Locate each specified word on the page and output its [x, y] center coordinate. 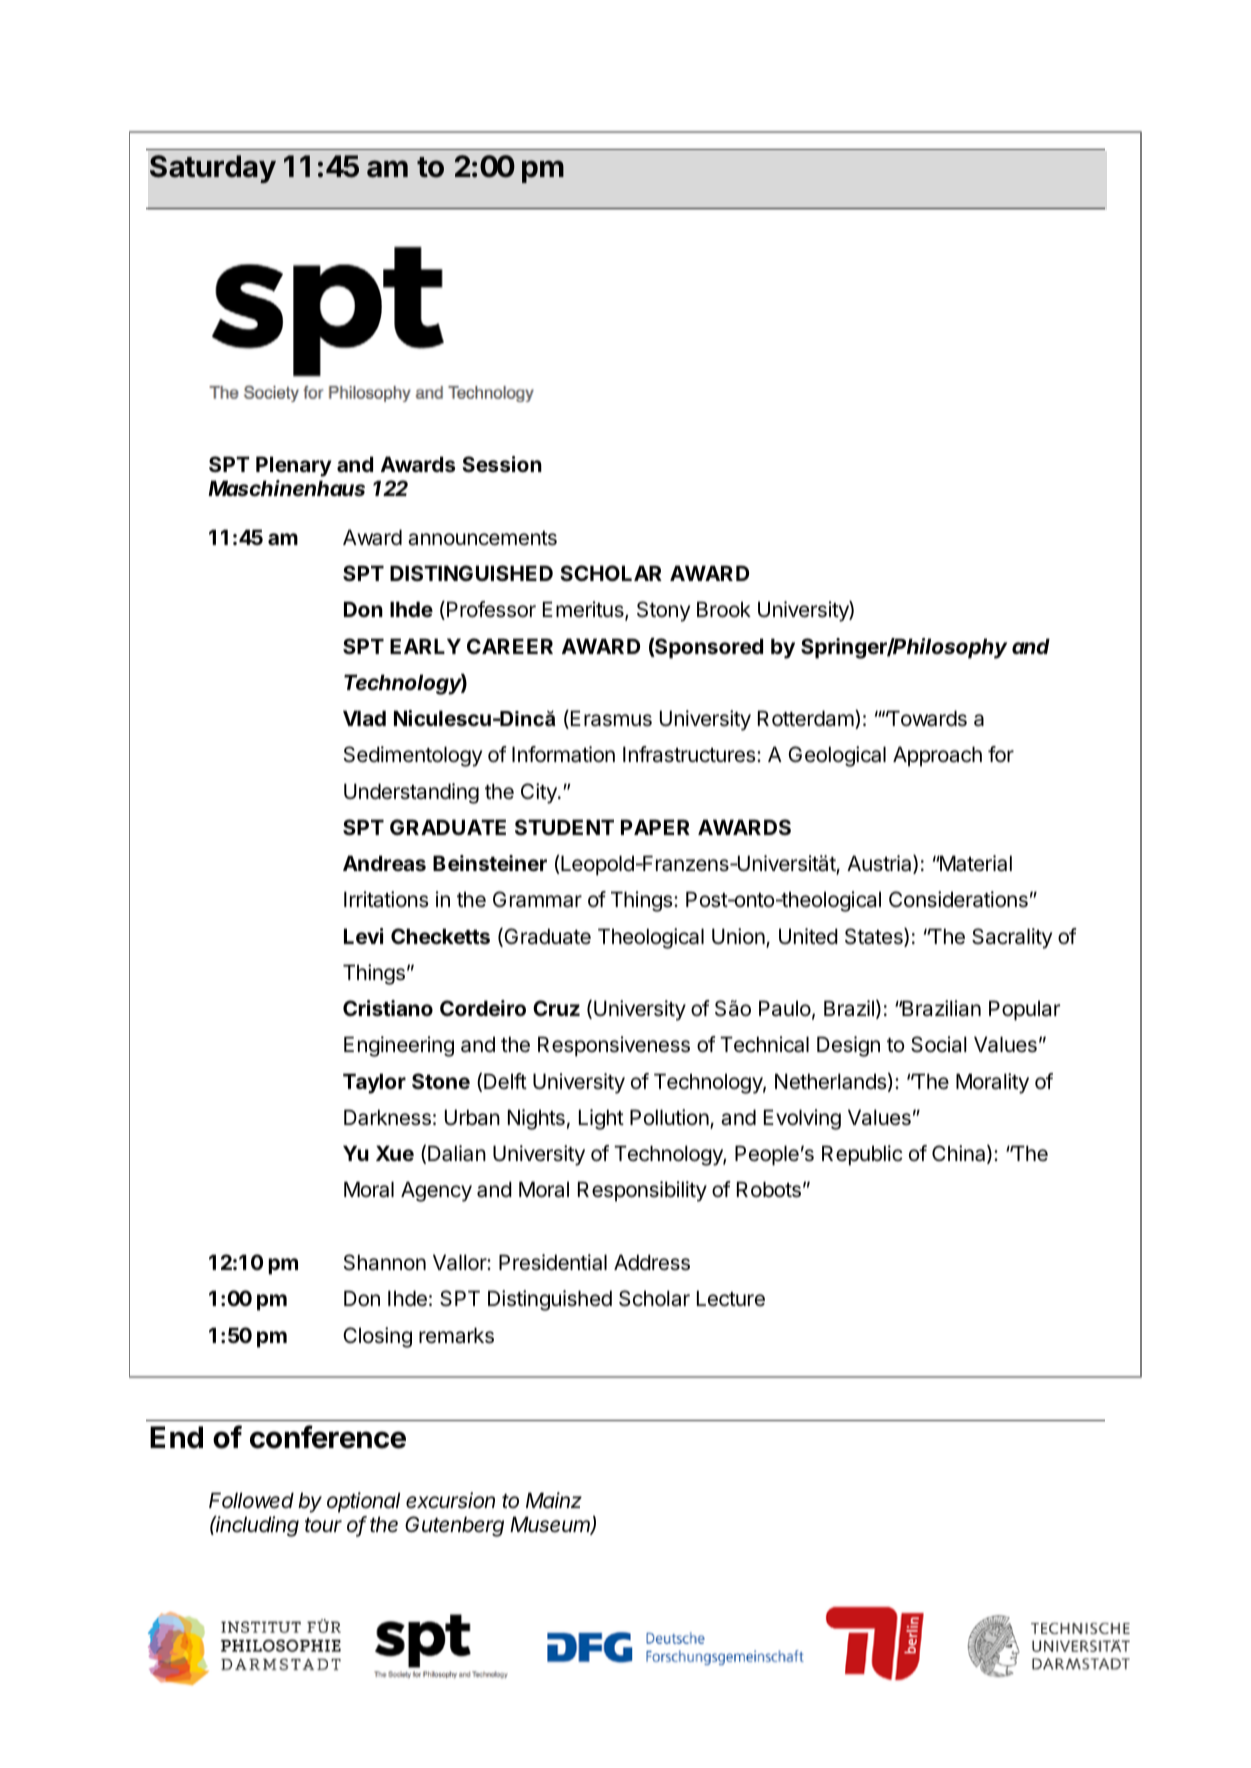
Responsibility [642, 1191]
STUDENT [564, 827]
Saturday [213, 169]
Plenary [294, 466]
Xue [395, 1153]
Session [502, 464]
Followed [251, 1500]
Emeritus [584, 610]
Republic [862, 1155]
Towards [926, 718]
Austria [880, 864]
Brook [724, 609]
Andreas [384, 863]
